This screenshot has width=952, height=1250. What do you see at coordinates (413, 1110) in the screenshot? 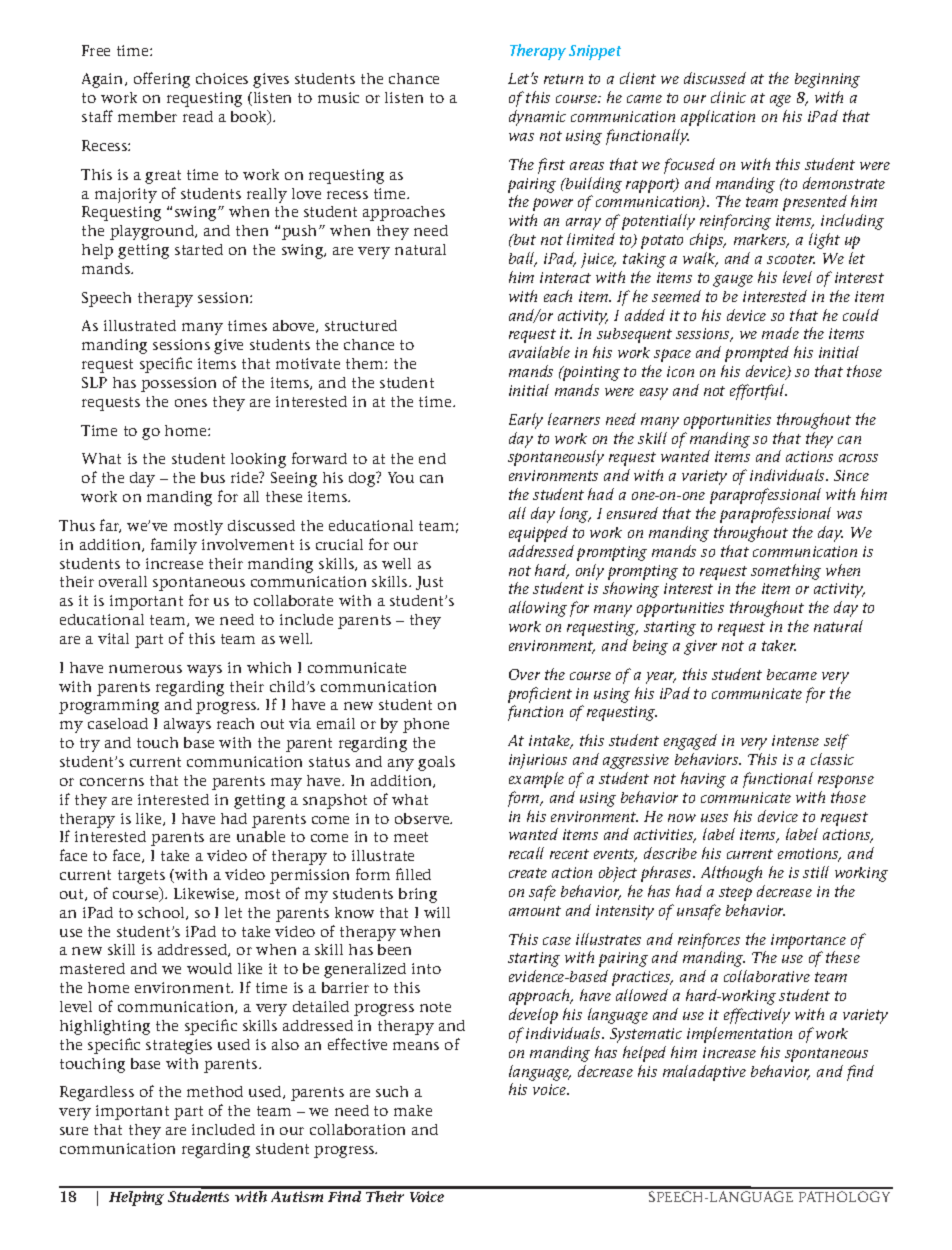
I see `make` at bounding box center [413, 1110].
